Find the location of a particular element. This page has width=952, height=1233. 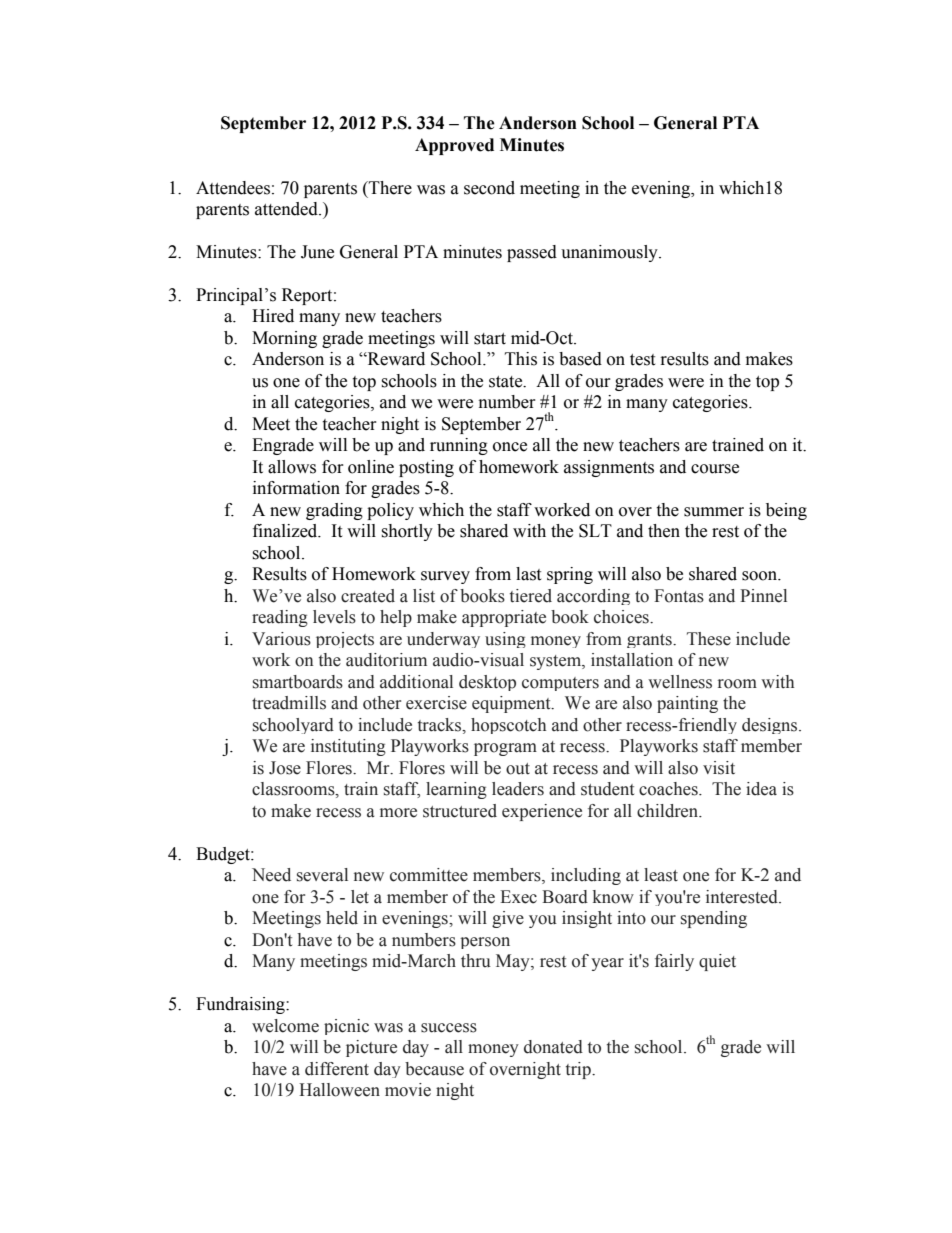

unanimously is located at coordinates (610, 253).
